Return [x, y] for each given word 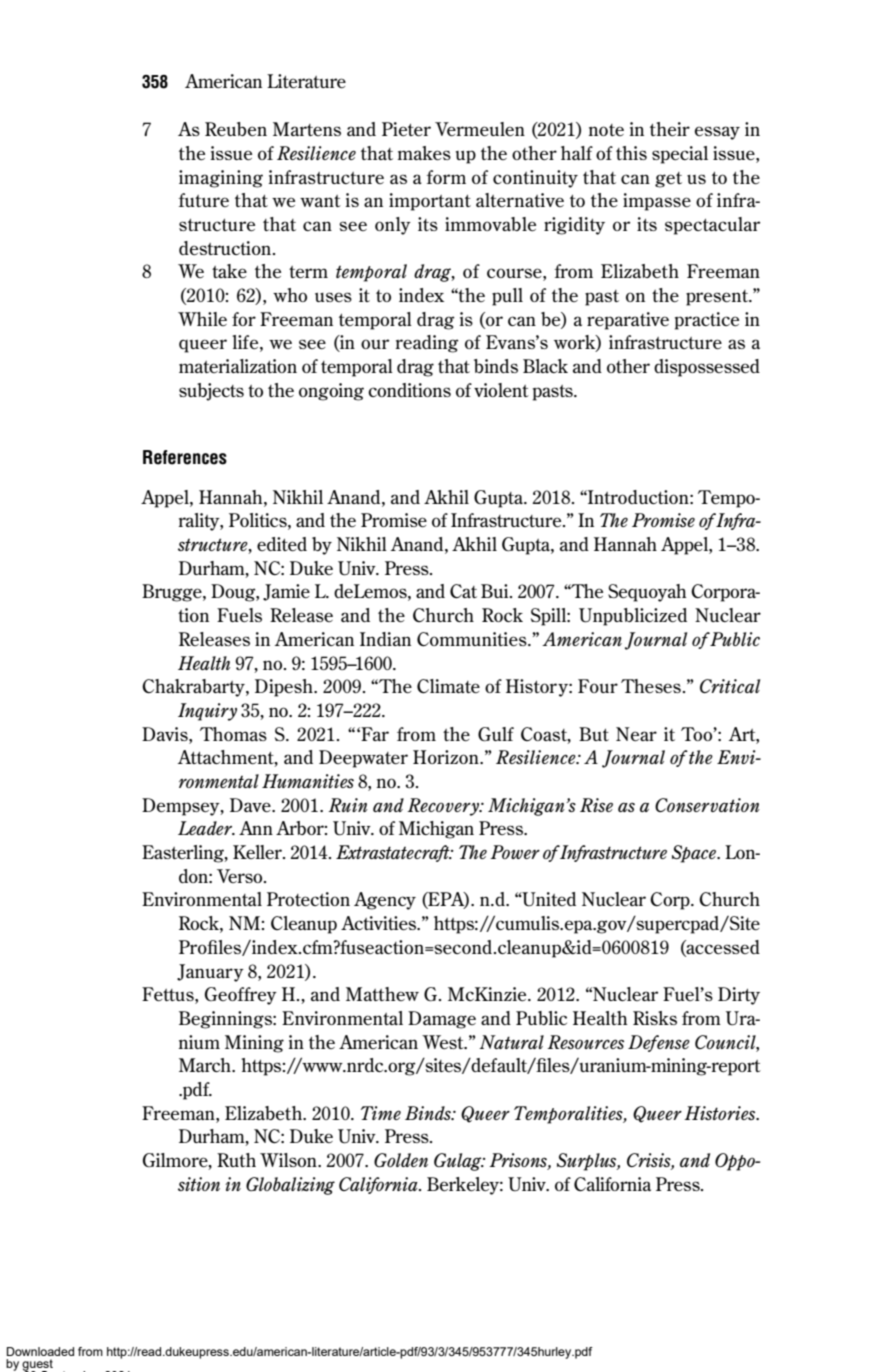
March [206, 1065]
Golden [401, 1160]
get [668, 180]
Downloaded [40, 1351]
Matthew [382, 994]
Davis [166, 734]
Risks [655, 1018]
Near [636, 734]
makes [424, 153]
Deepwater [363, 759]
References [185, 457]
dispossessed [707, 368]
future [204, 200]
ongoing [331, 392]
